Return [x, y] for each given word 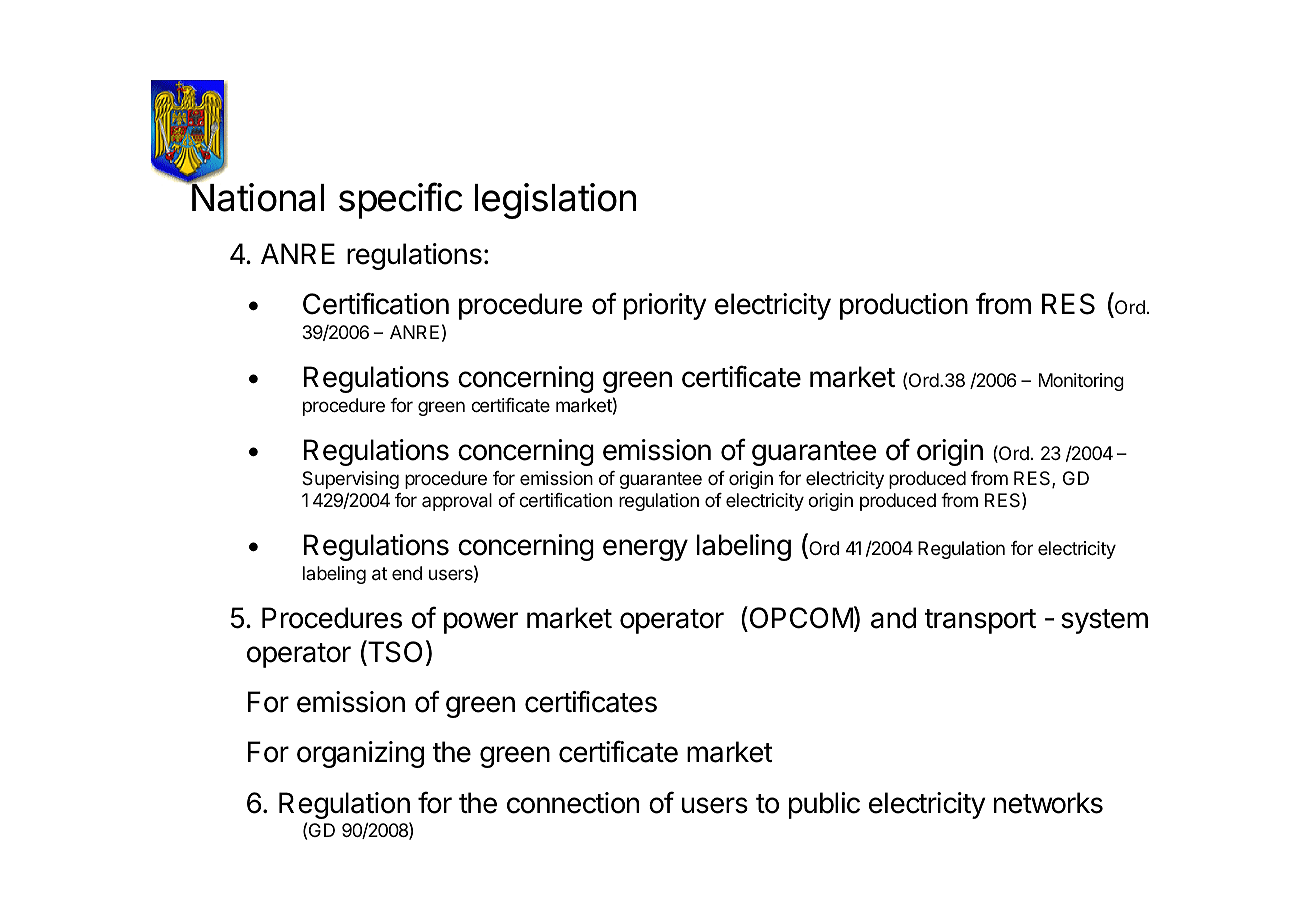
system [1104, 621]
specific [400, 200]
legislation [555, 201]
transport [980, 621]
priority [665, 306]
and [893, 618]
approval [457, 502]
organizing [360, 754]
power [481, 623]
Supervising [350, 480]
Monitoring [1081, 382]
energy [645, 550]
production [904, 306]
